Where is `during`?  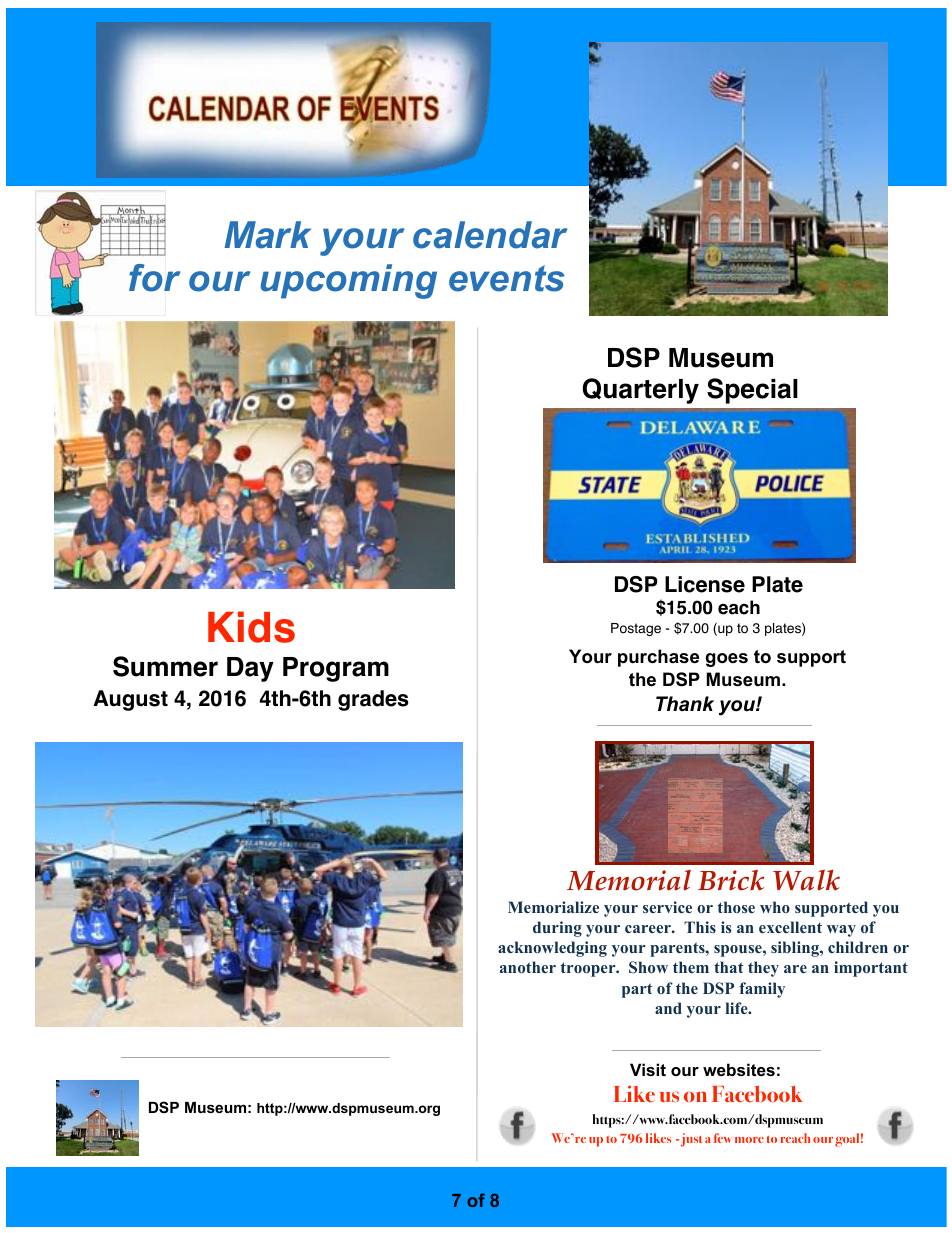
during is located at coordinates (557, 929).
